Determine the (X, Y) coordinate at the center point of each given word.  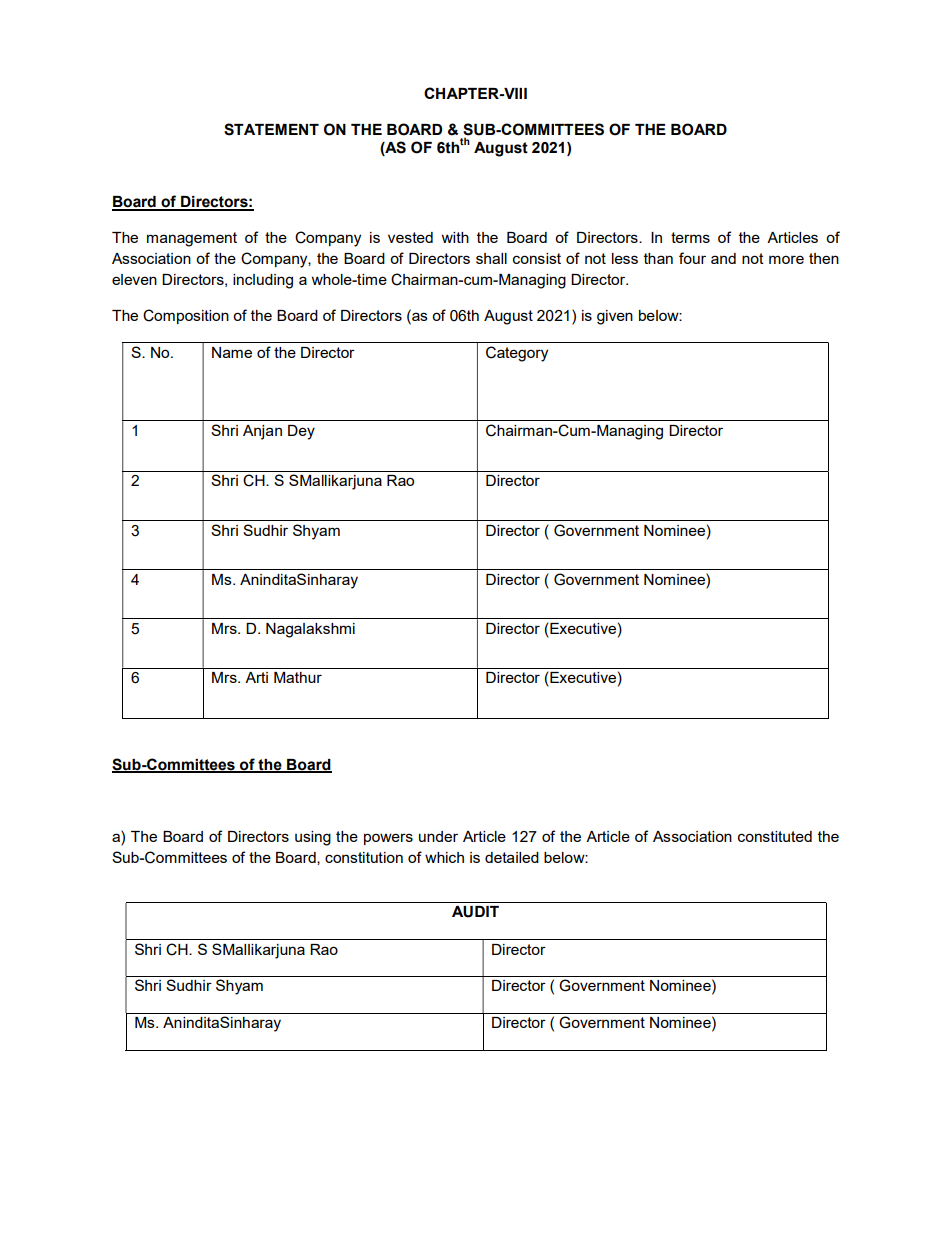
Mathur (298, 677)
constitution (364, 857)
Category (517, 354)
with (455, 237)
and (723, 258)
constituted (775, 836)
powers (388, 839)
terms (690, 237)
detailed (512, 857)
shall (491, 258)
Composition (186, 316)
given (615, 317)
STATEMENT (271, 129)
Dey (301, 432)
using (313, 838)
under (438, 836)
